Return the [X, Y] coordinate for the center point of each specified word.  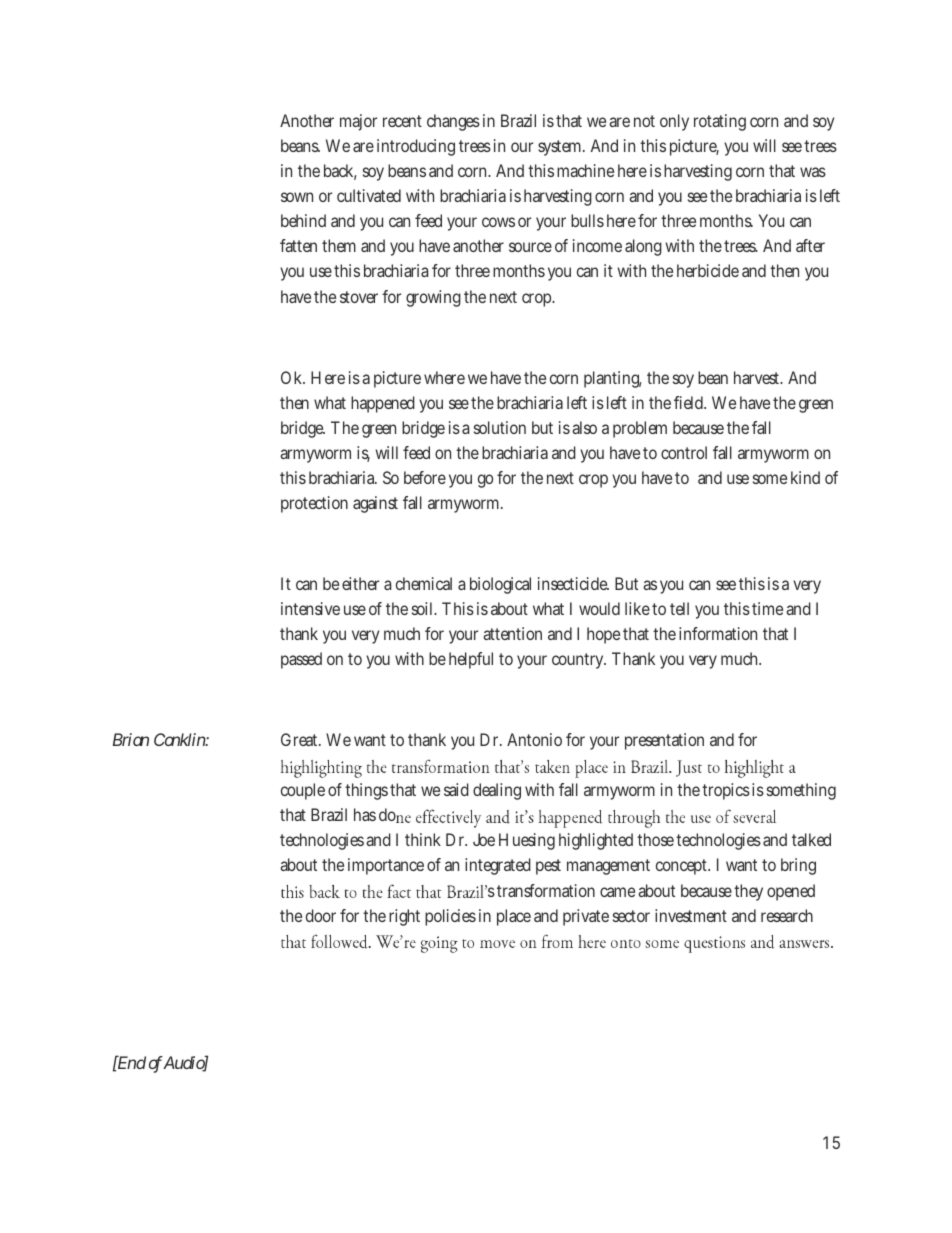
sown [297, 197]
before [425, 477]
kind [805, 477]
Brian [131, 739]
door [321, 915]
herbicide [708, 270]
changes [453, 122]
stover [359, 297]
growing [433, 298]
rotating [720, 122]
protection [314, 504]
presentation [664, 741]
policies [450, 917]
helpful [471, 660]
